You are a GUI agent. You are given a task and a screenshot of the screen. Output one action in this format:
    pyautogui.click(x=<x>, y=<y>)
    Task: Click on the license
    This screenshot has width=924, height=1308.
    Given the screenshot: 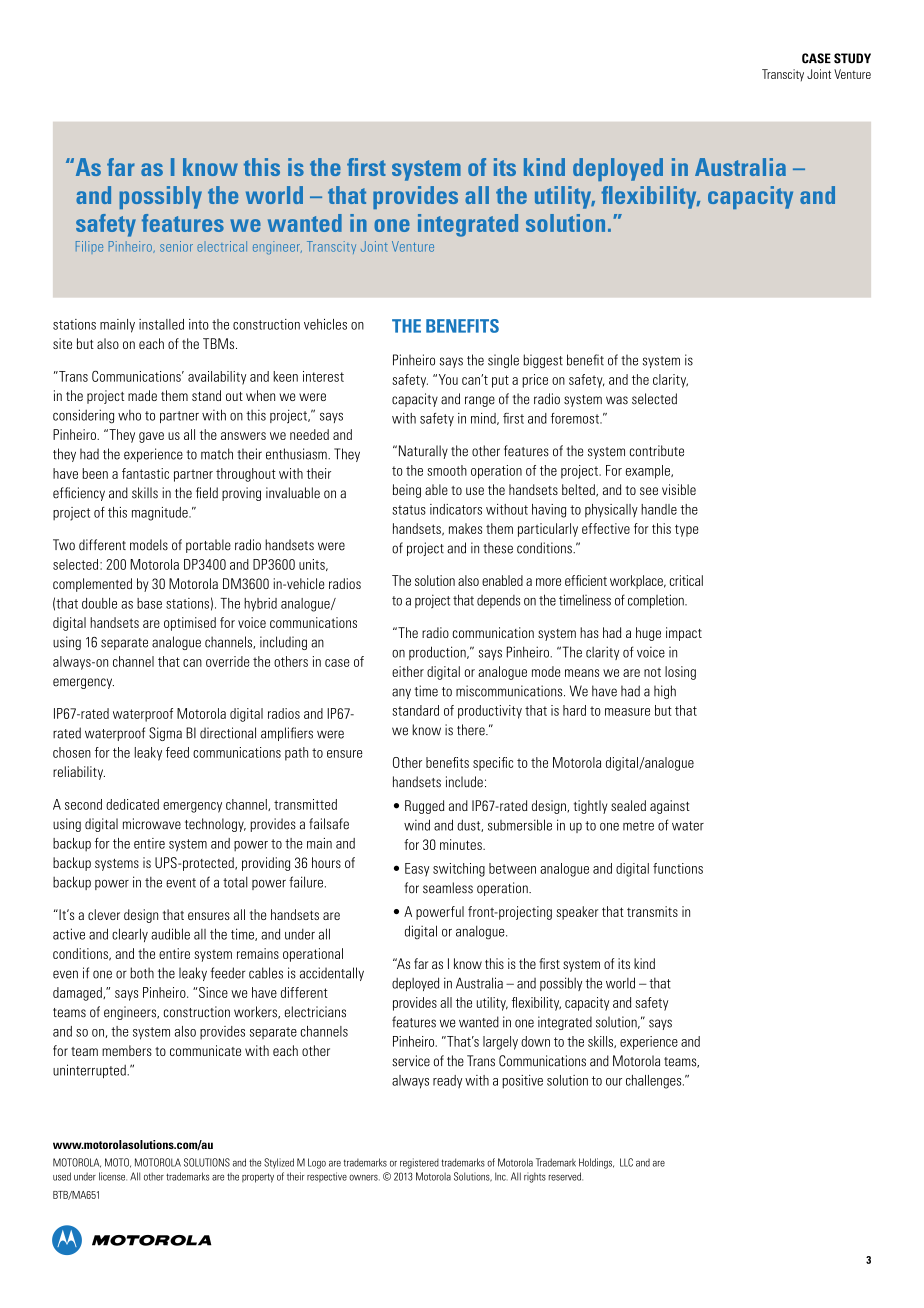 What is the action you would take?
    pyautogui.click(x=113, y=1176)
